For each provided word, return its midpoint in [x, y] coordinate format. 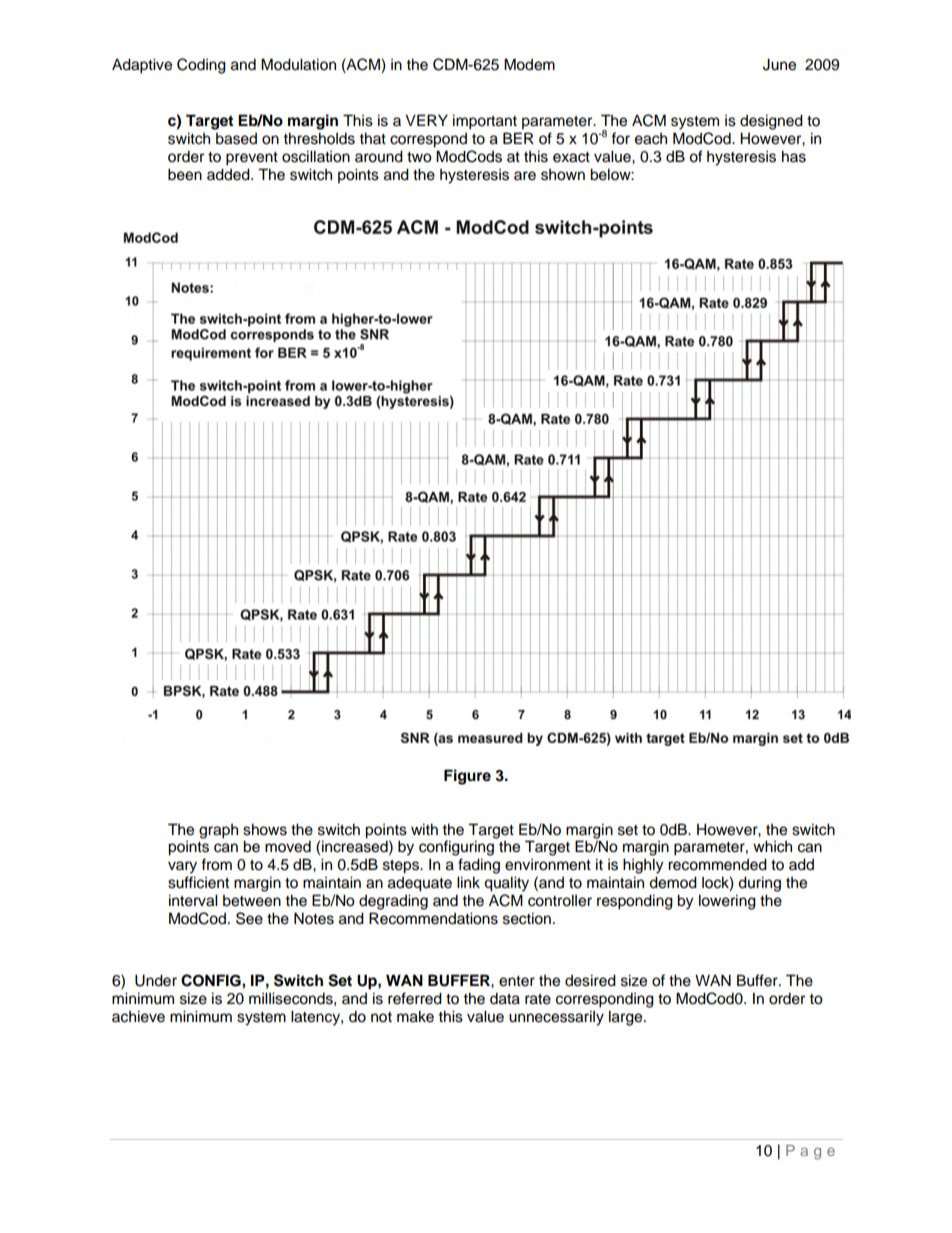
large [627, 1018]
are [525, 176]
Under [156, 980]
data [505, 998]
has [794, 156]
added [229, 174]
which [772, 846]
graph [218, 831]
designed [771, 122]
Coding [201, 66]
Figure [467, 777]
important [485, 122]
